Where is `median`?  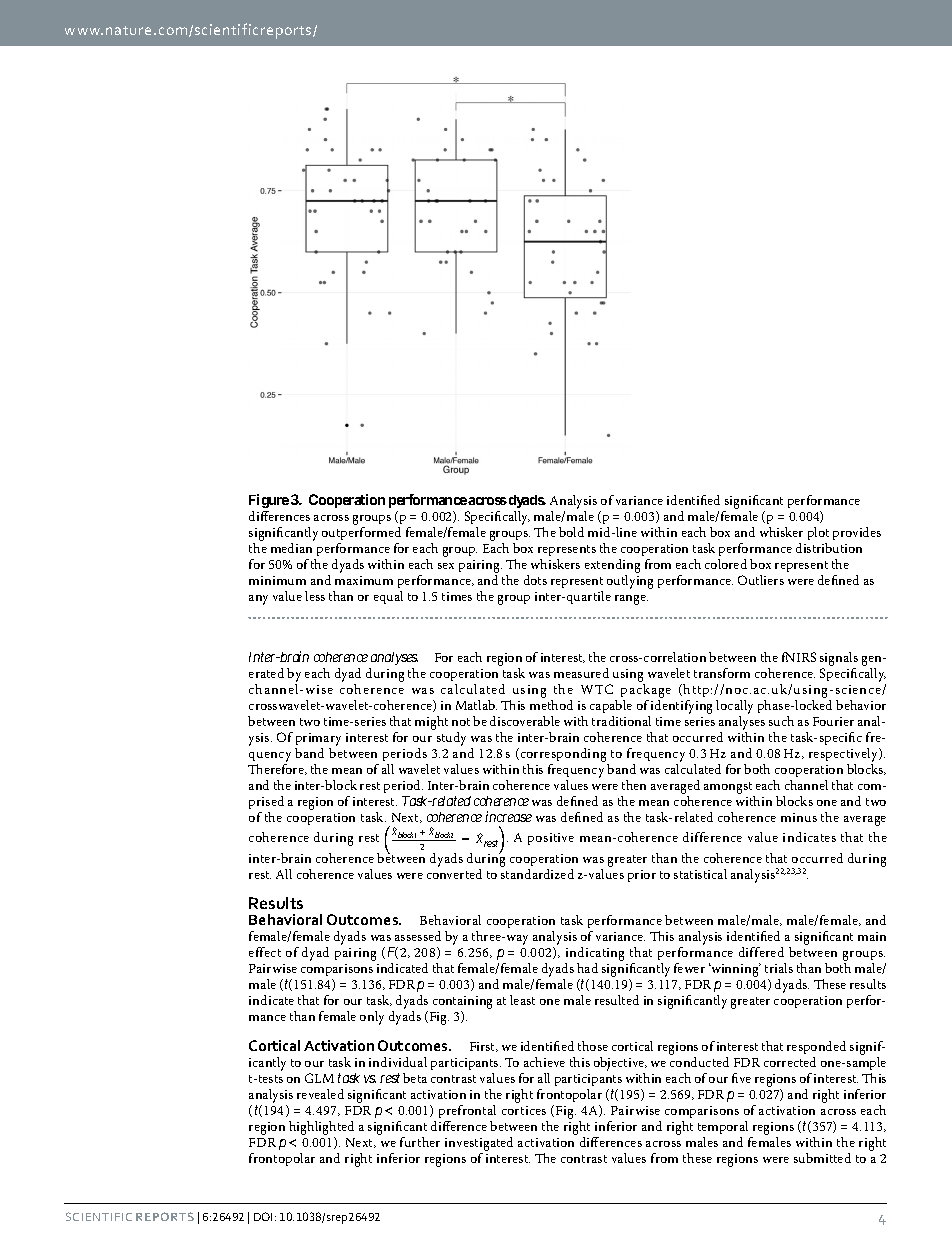 median is located at coordinates (291, 548).
